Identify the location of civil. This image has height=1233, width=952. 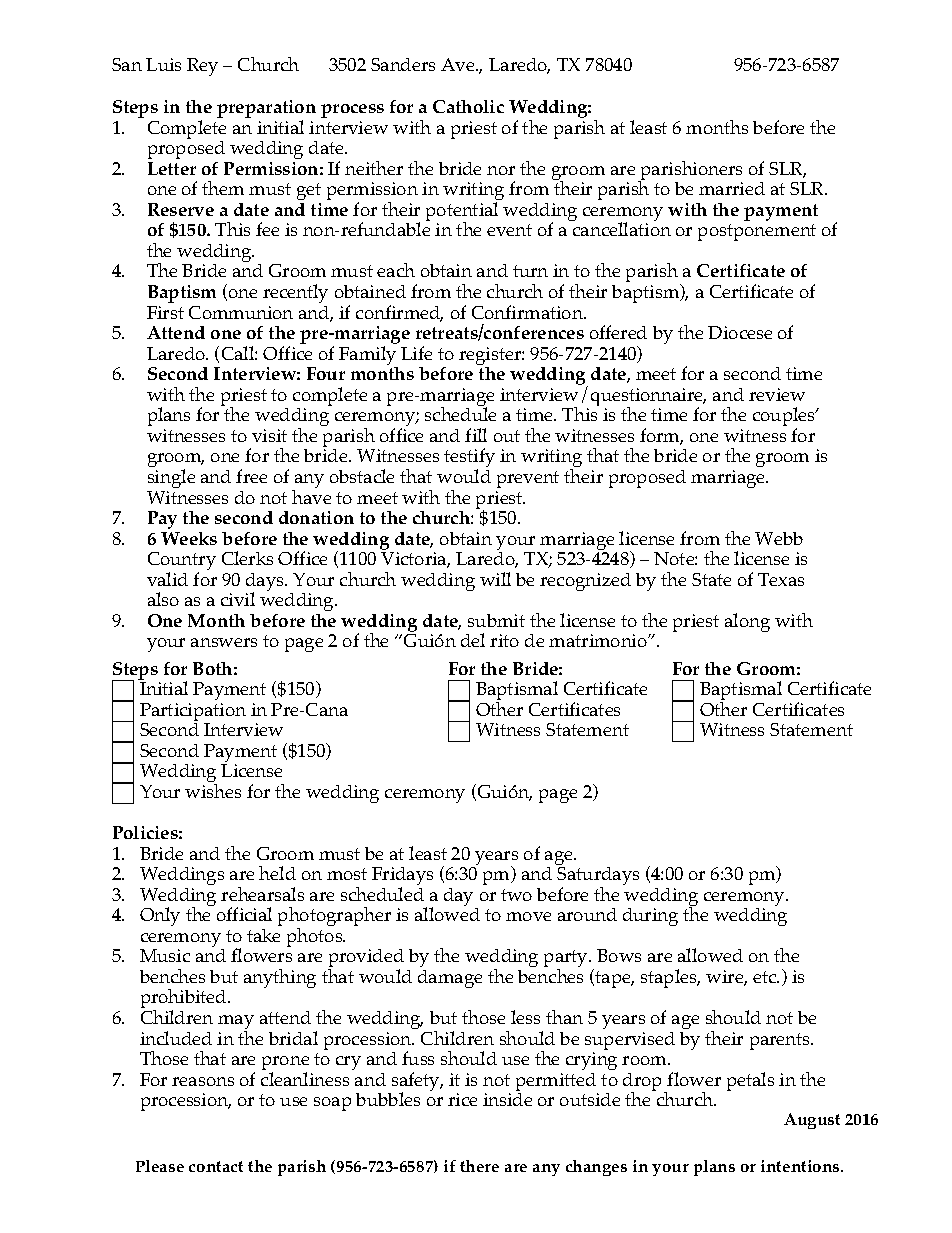
(238, 599).
